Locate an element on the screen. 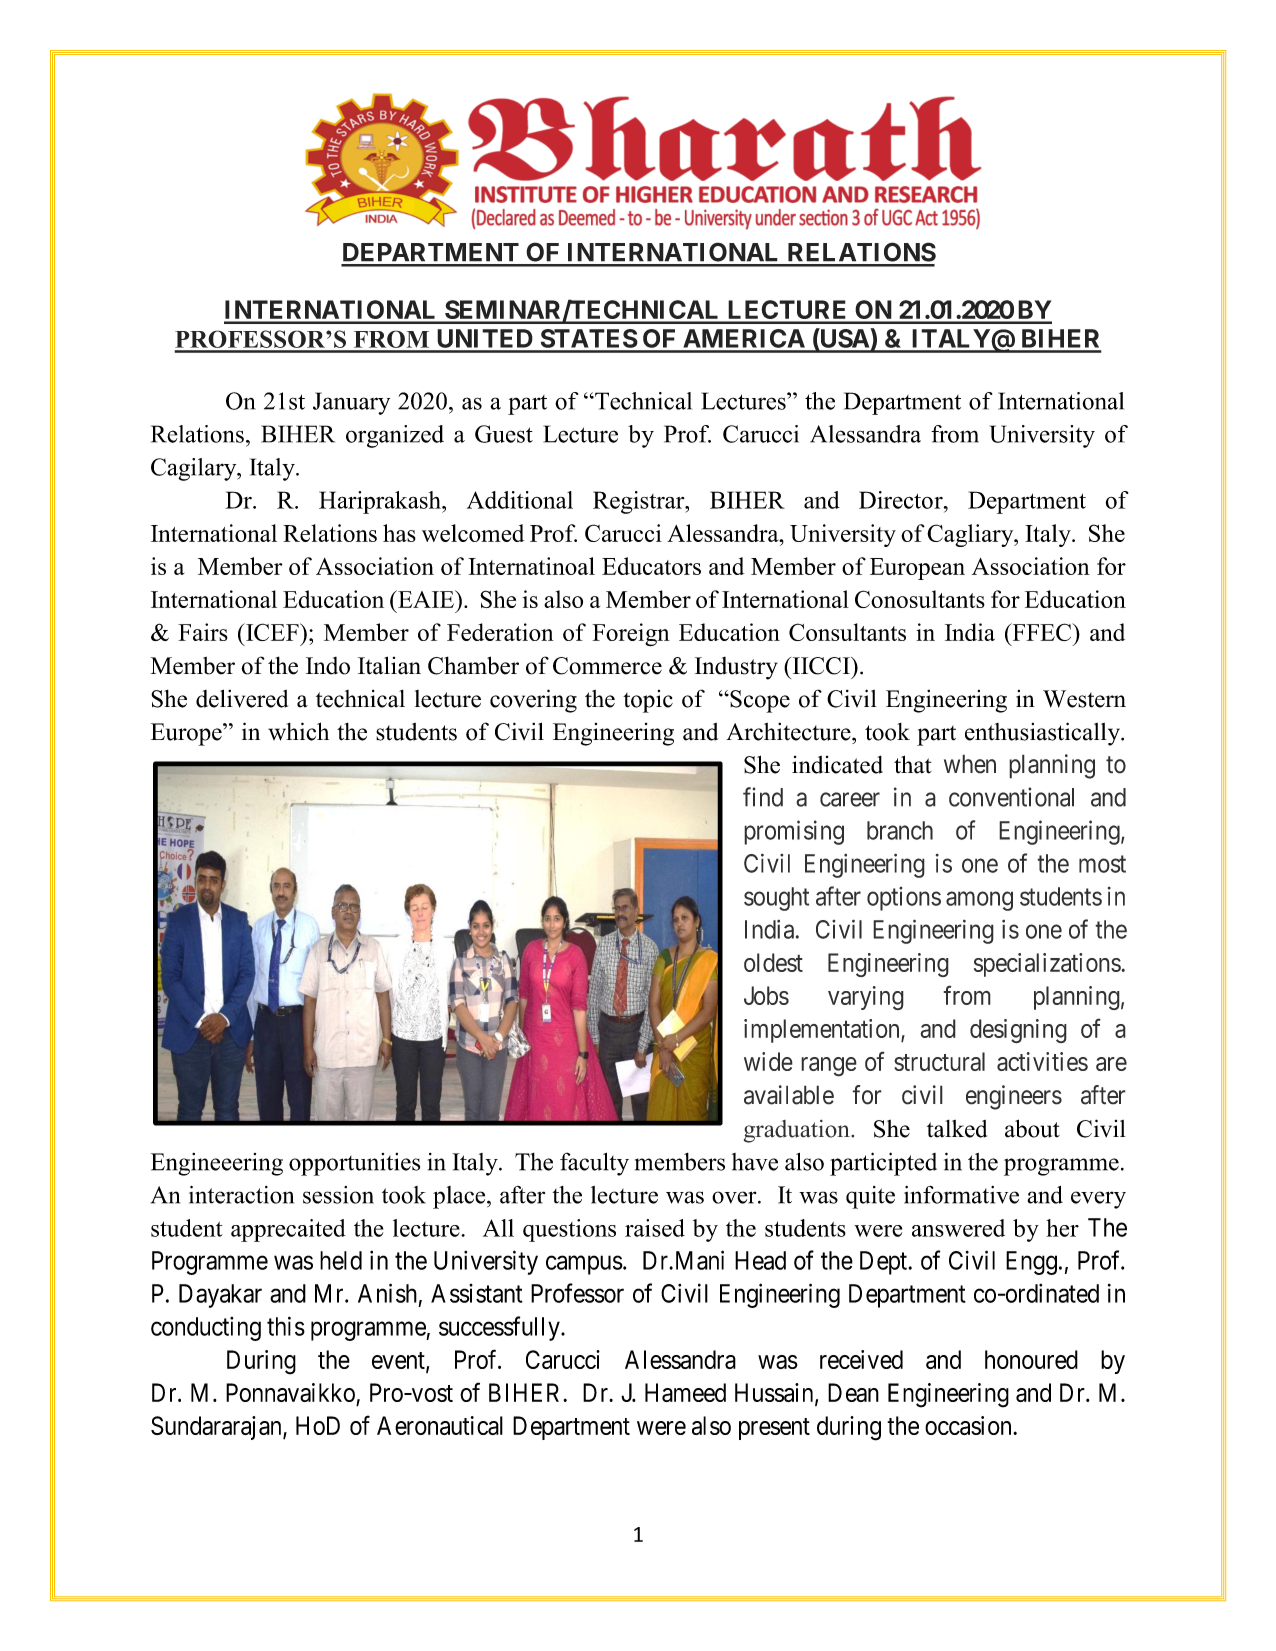  Registrar is located at coordinates (640, 502).
